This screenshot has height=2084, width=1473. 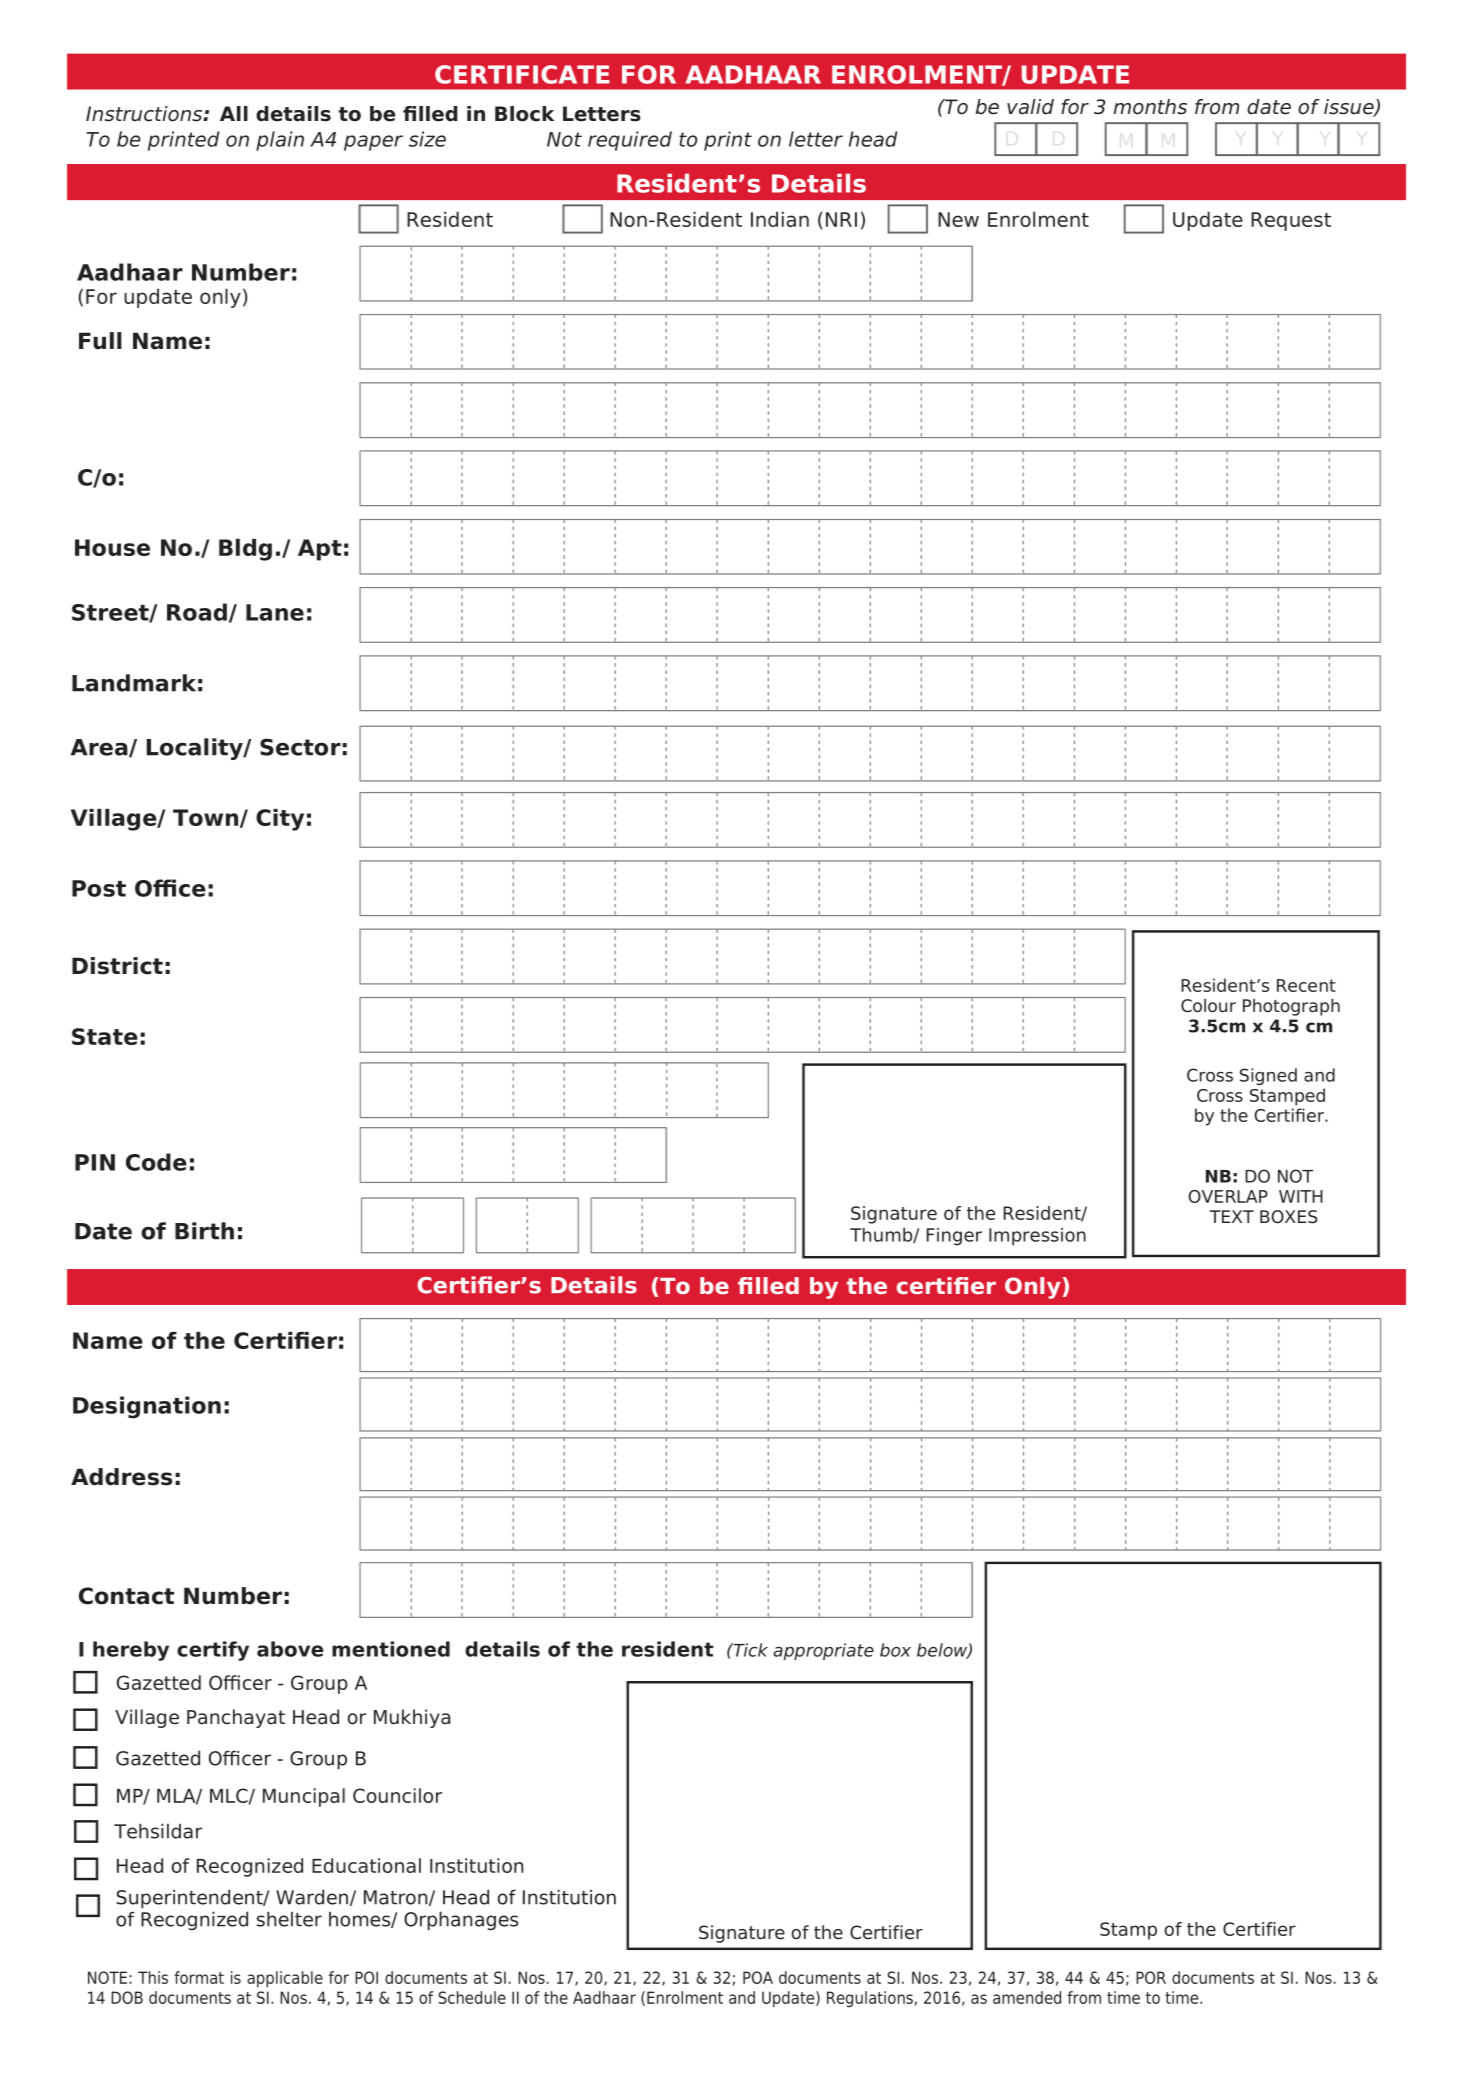 What do you see at coordinates (758, 1977) in the screenshot?
I see `POA` at bounding box center [758, 1977].
